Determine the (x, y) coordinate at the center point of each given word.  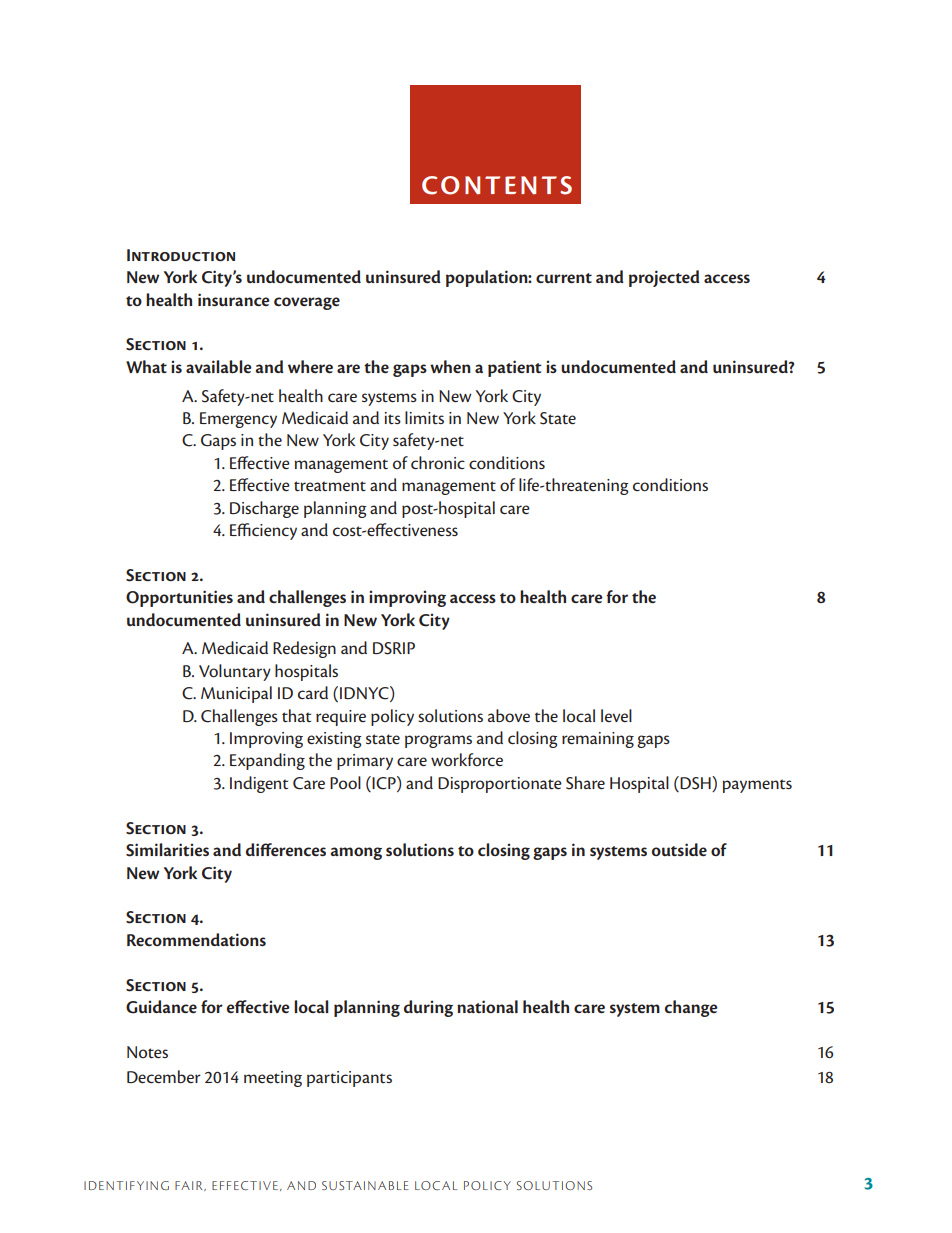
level (616, 715)
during (428, 1008)
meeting (273, 1079)
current (564, 278)
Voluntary (235, 672)
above (509, 715)
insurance (234, 299)
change (691, 1008)
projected (664, 278)
